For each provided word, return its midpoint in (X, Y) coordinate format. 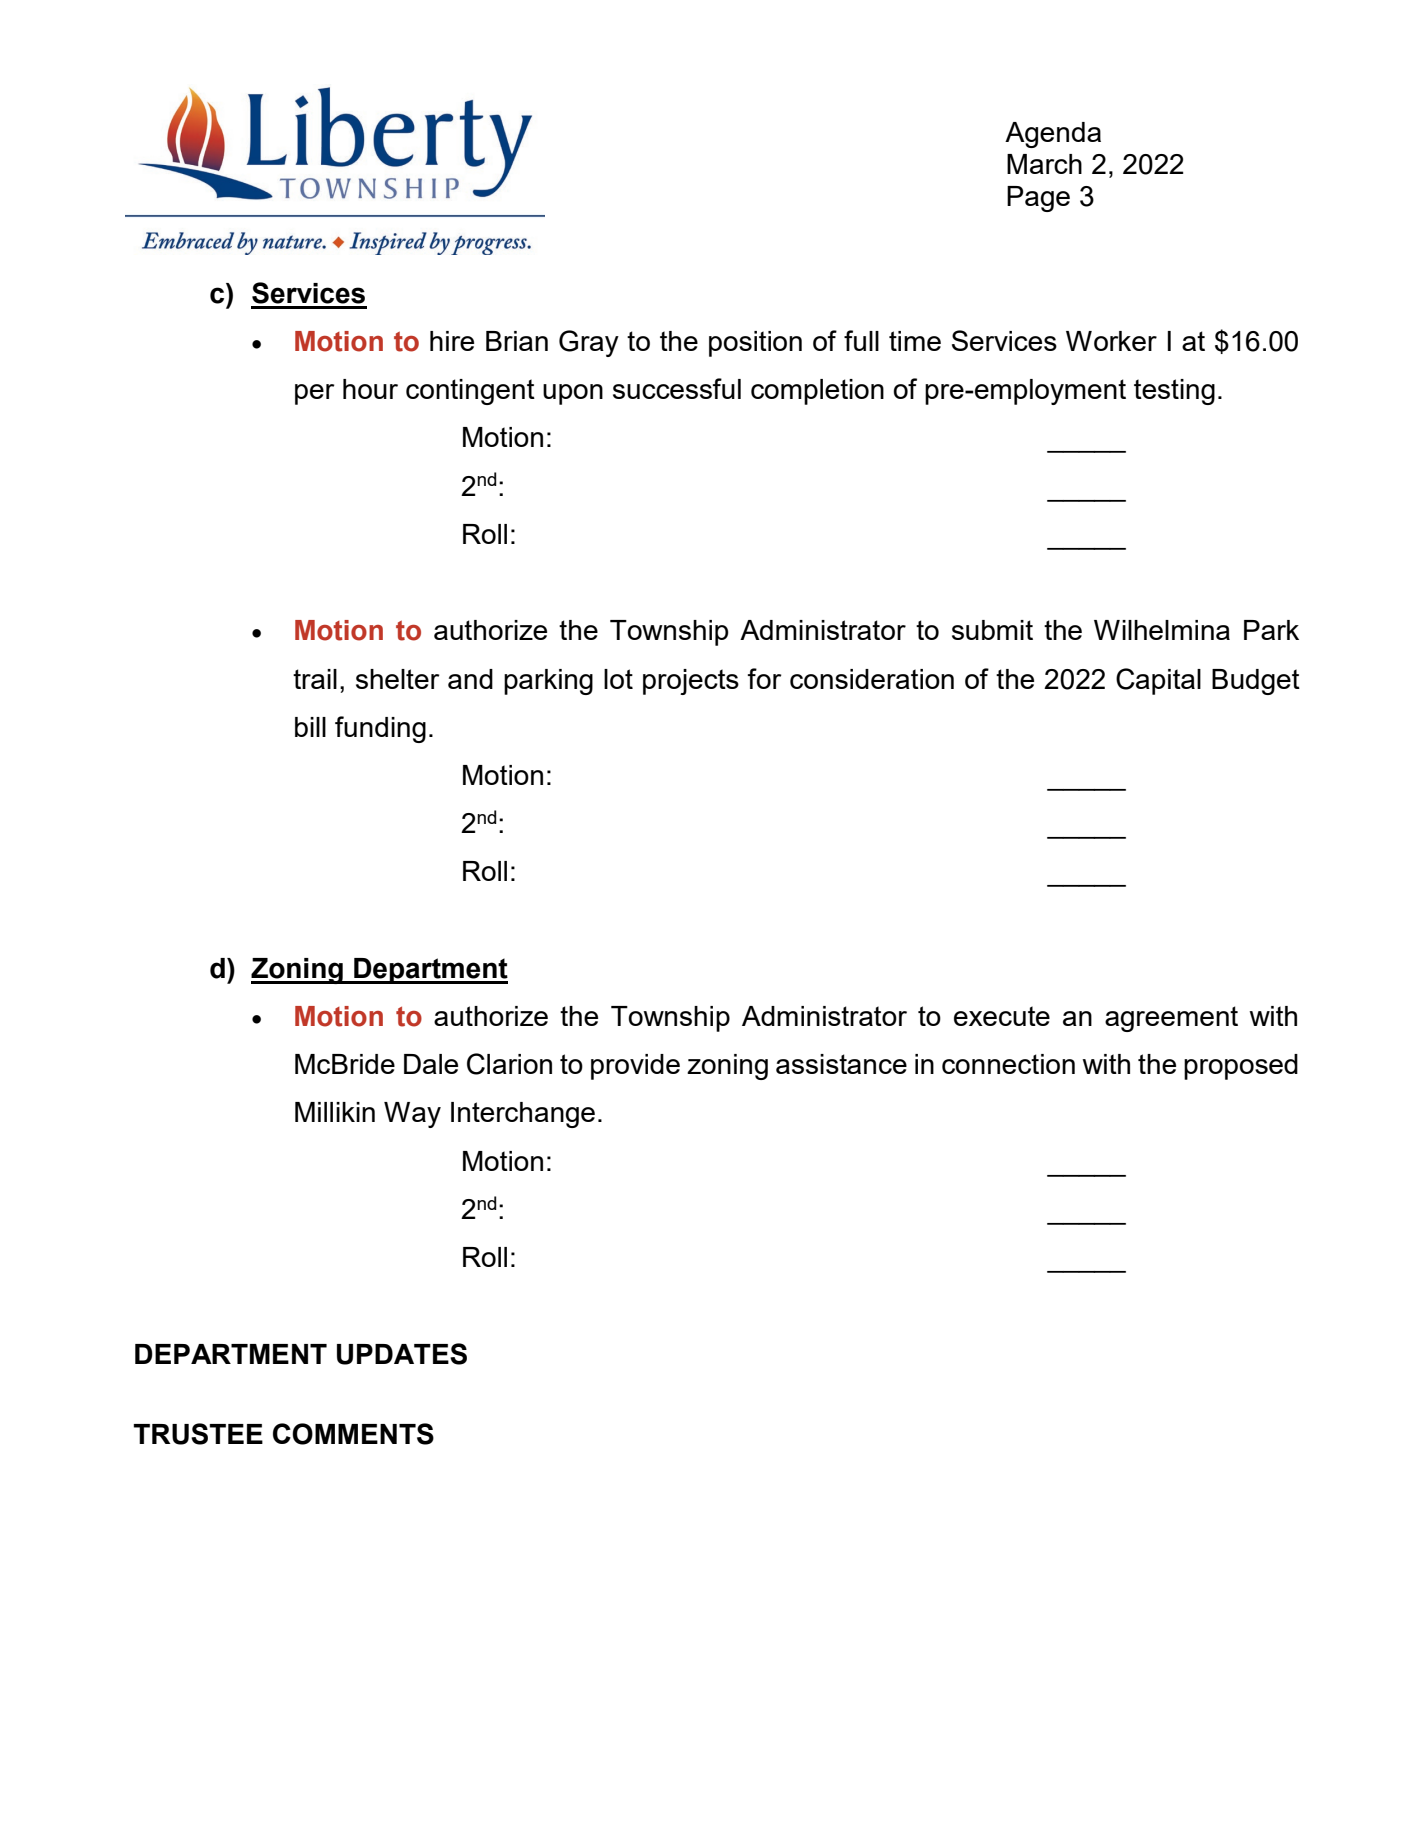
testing (1174, 392)
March (1044, 164)
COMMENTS (353, 1434)
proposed (1241, 1067)
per (315, 394)
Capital (1158, 681)
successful (677, 388)
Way (412, 1115)
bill (310, 727)
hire (452, 341)
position (755, 344)
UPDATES (402, 1354)
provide (635, 1067)
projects (691, 682)
